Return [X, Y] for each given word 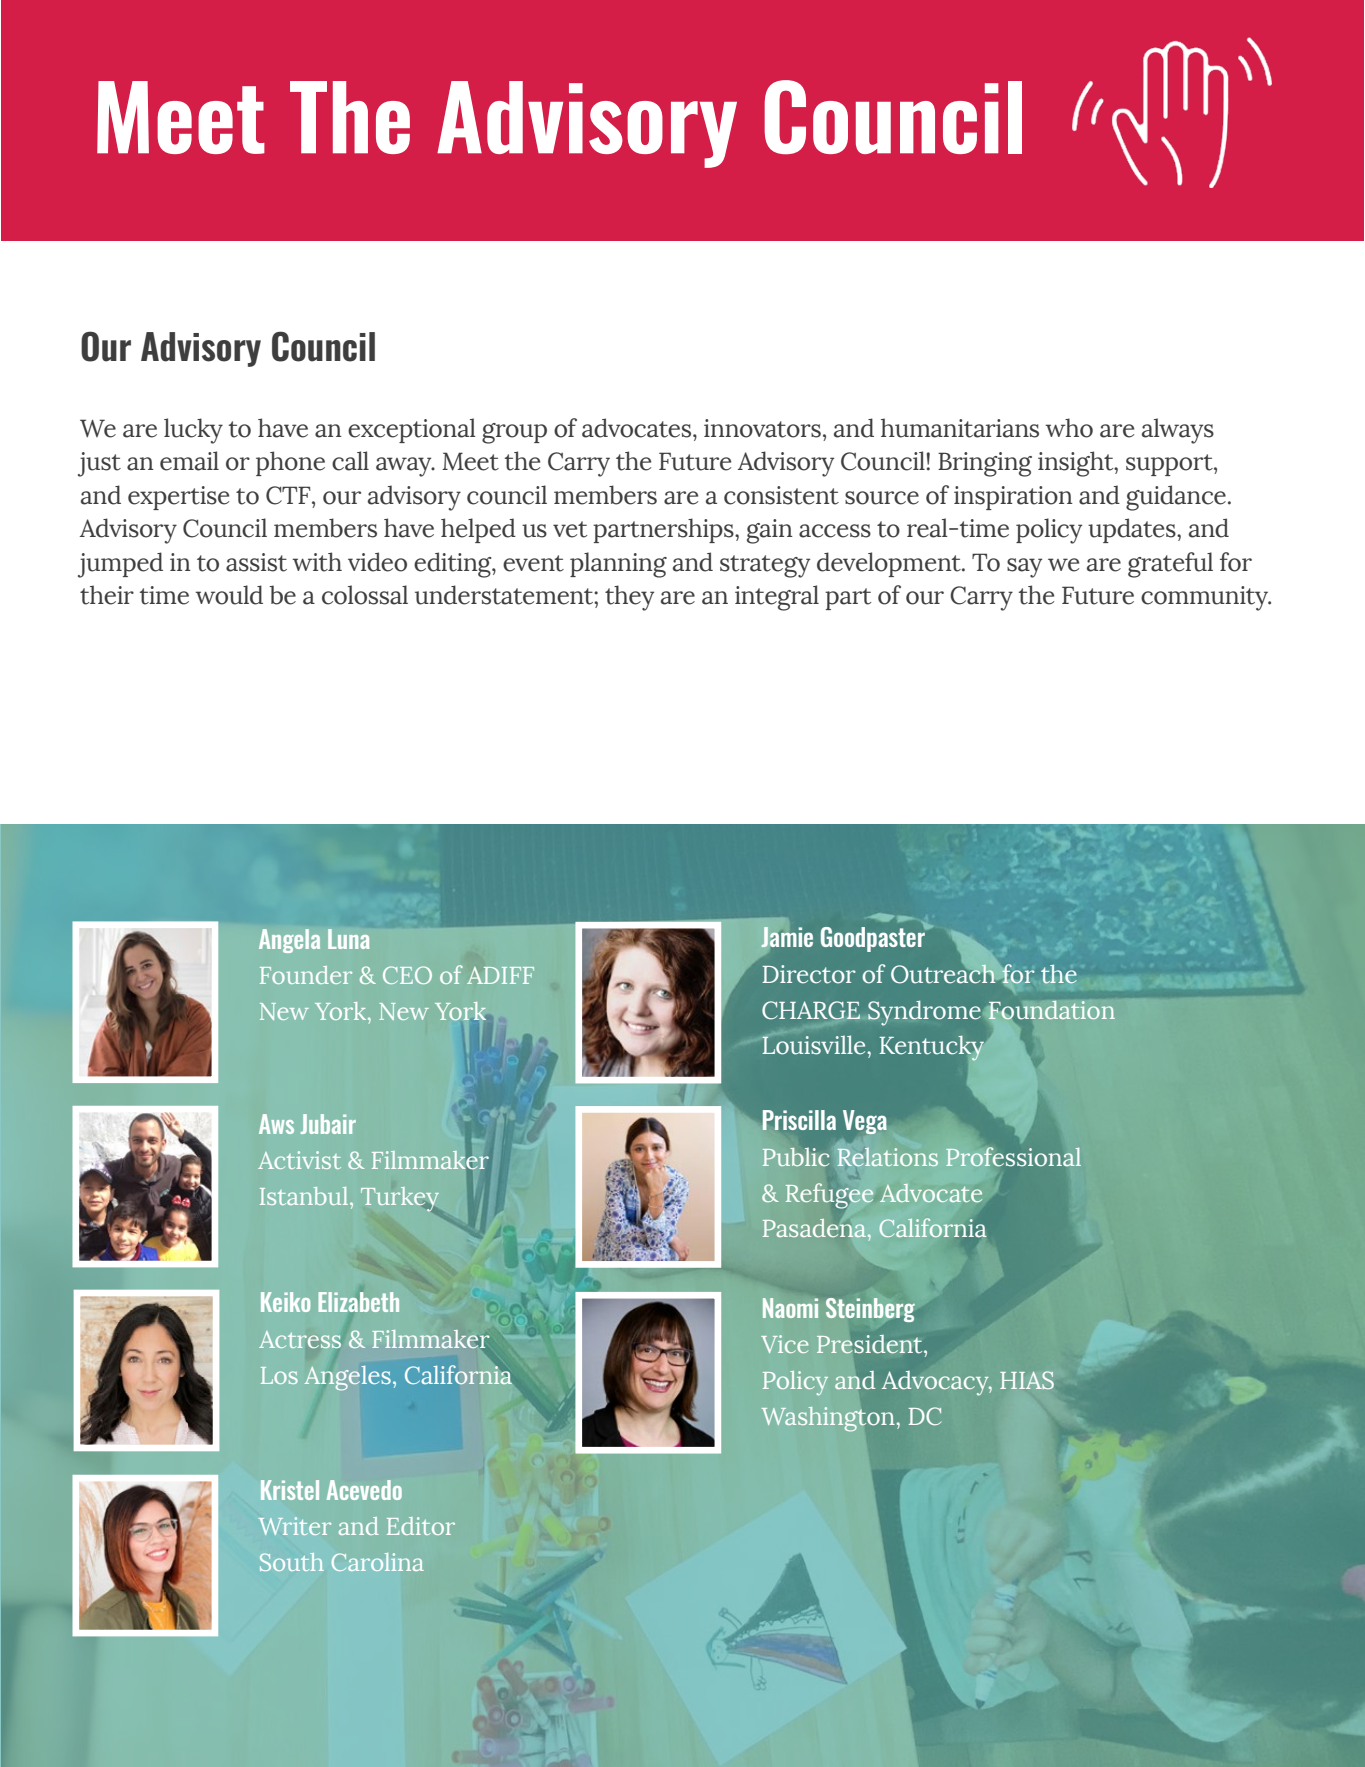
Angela [289, 941]
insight [1077, 464]
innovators [762, 428]
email [189, 461]
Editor [421, 1526]
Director [809, 974]
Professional [1013, 1157]
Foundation [1051, 1011]
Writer [295, 1526]
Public [796, 1157]
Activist [299, 1160]
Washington [827, 1419]
